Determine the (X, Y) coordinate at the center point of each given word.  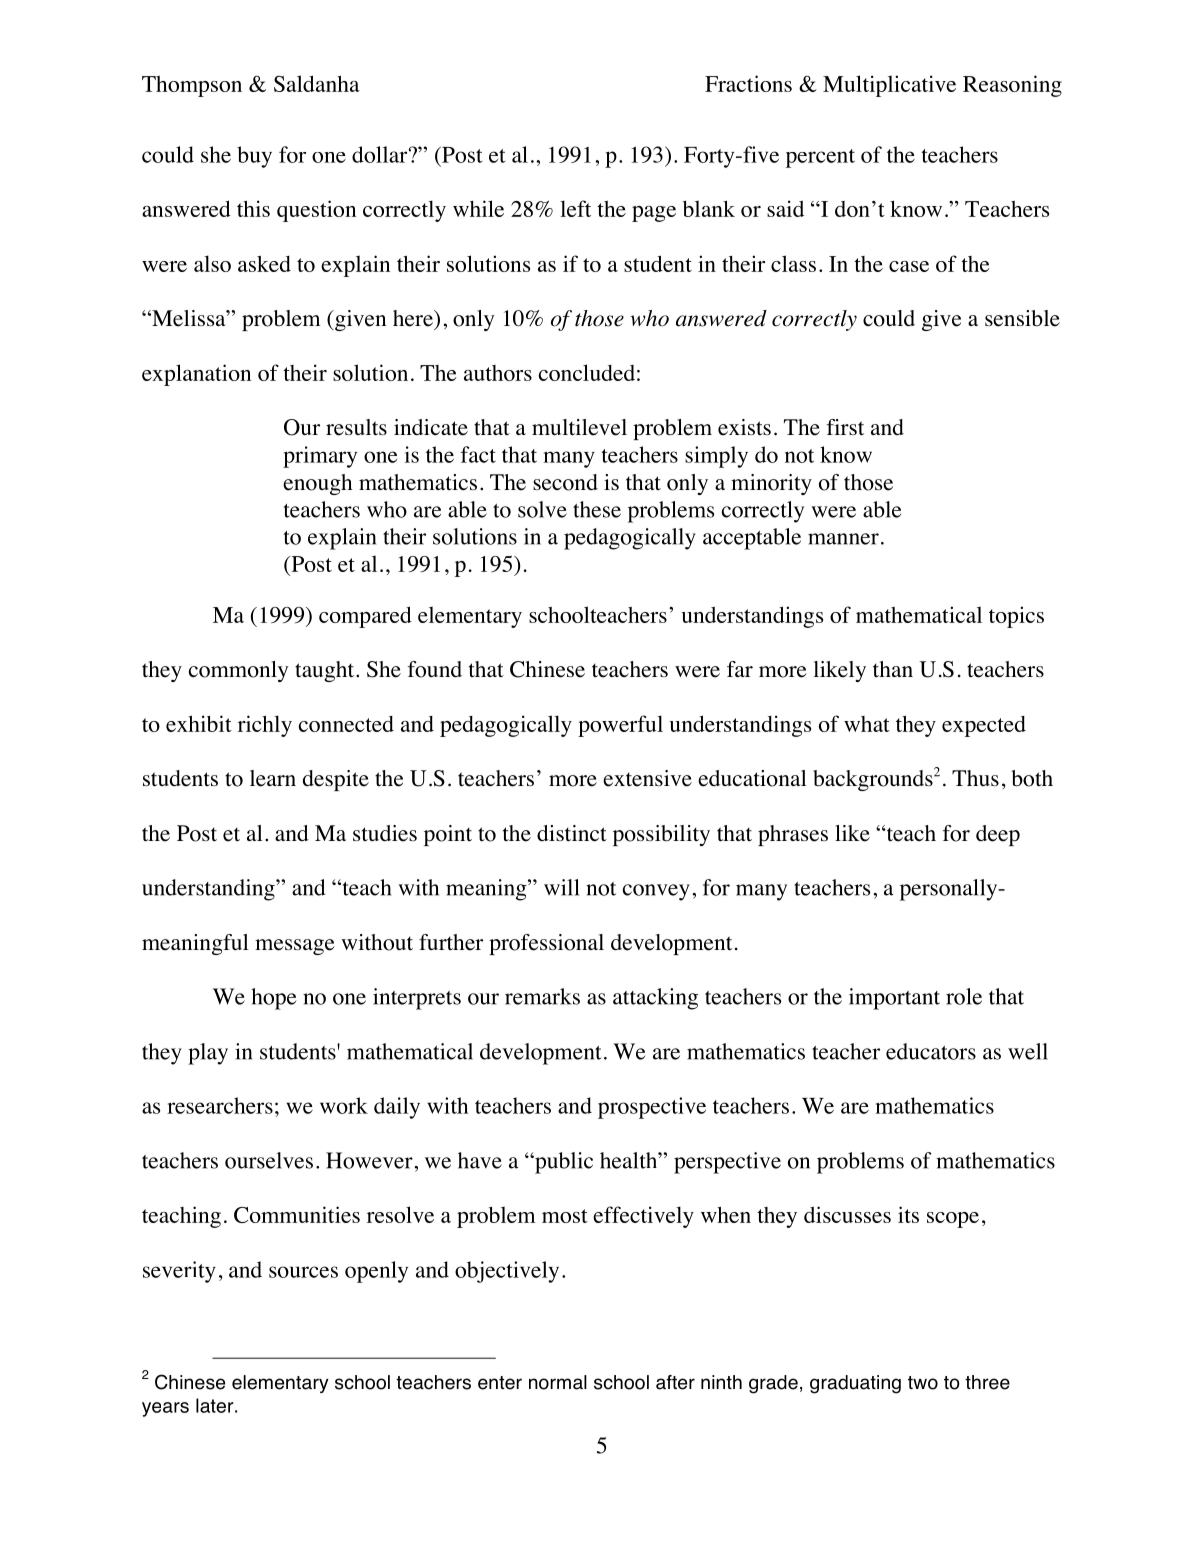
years (165, 1409)
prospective (652, 1108)
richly (265, 726)
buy (254, 157)
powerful (620, 726)
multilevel (579, 427)
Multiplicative (889, 86)
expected (984, 726)
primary (320, 457)
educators (931, 1051)
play (208, 1054)
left (575, 208)
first (845, 427)
